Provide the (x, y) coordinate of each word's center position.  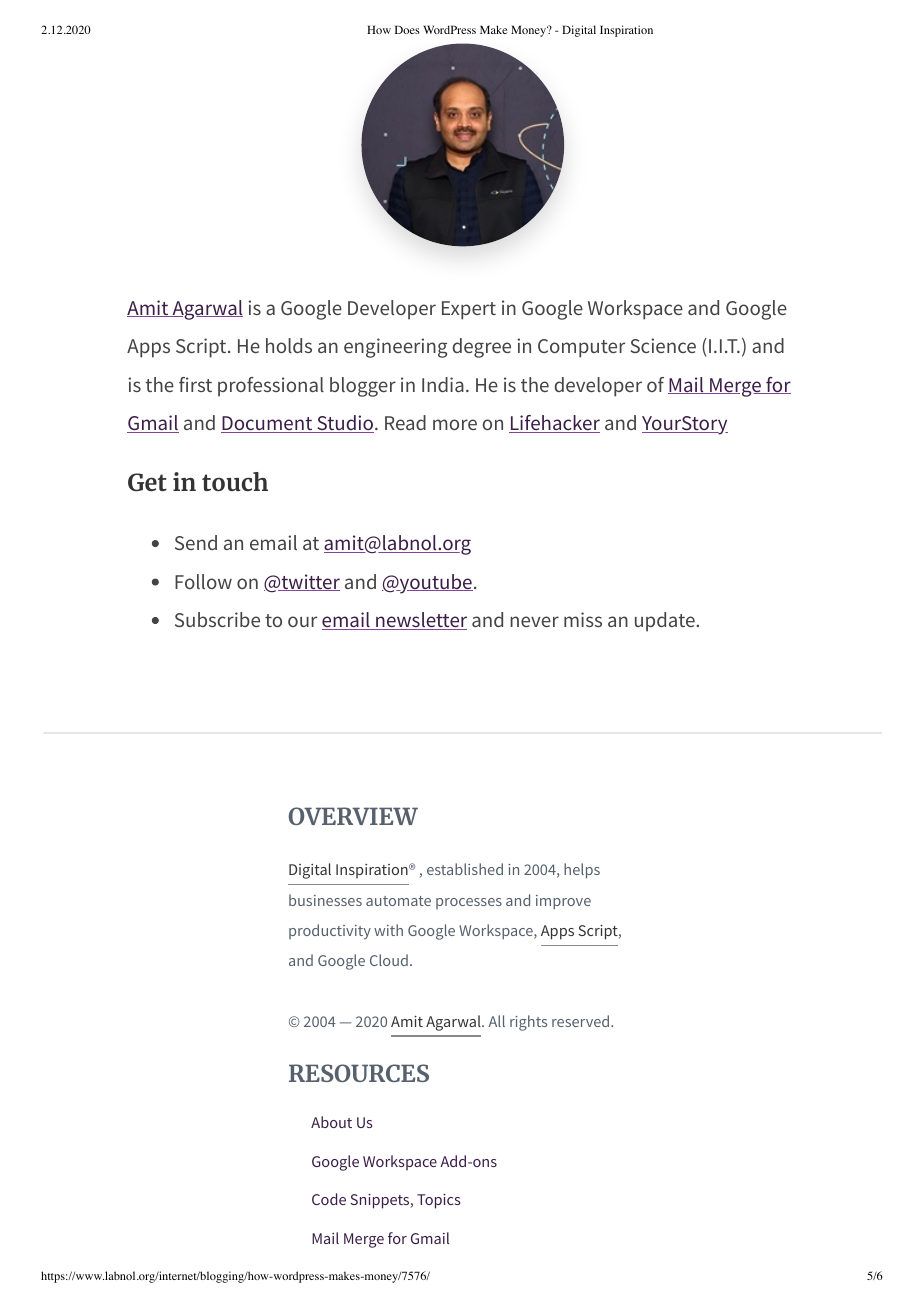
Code (329, 1199)
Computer (581, 348)
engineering (396, 348)
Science (663, 345)
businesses (325, 900)
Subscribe (217, 619)
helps (582, 871)
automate (398, 901)
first (195, 384)
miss (583, 619)
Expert (469, 310)
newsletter (420, 621)
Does (407, 29)
